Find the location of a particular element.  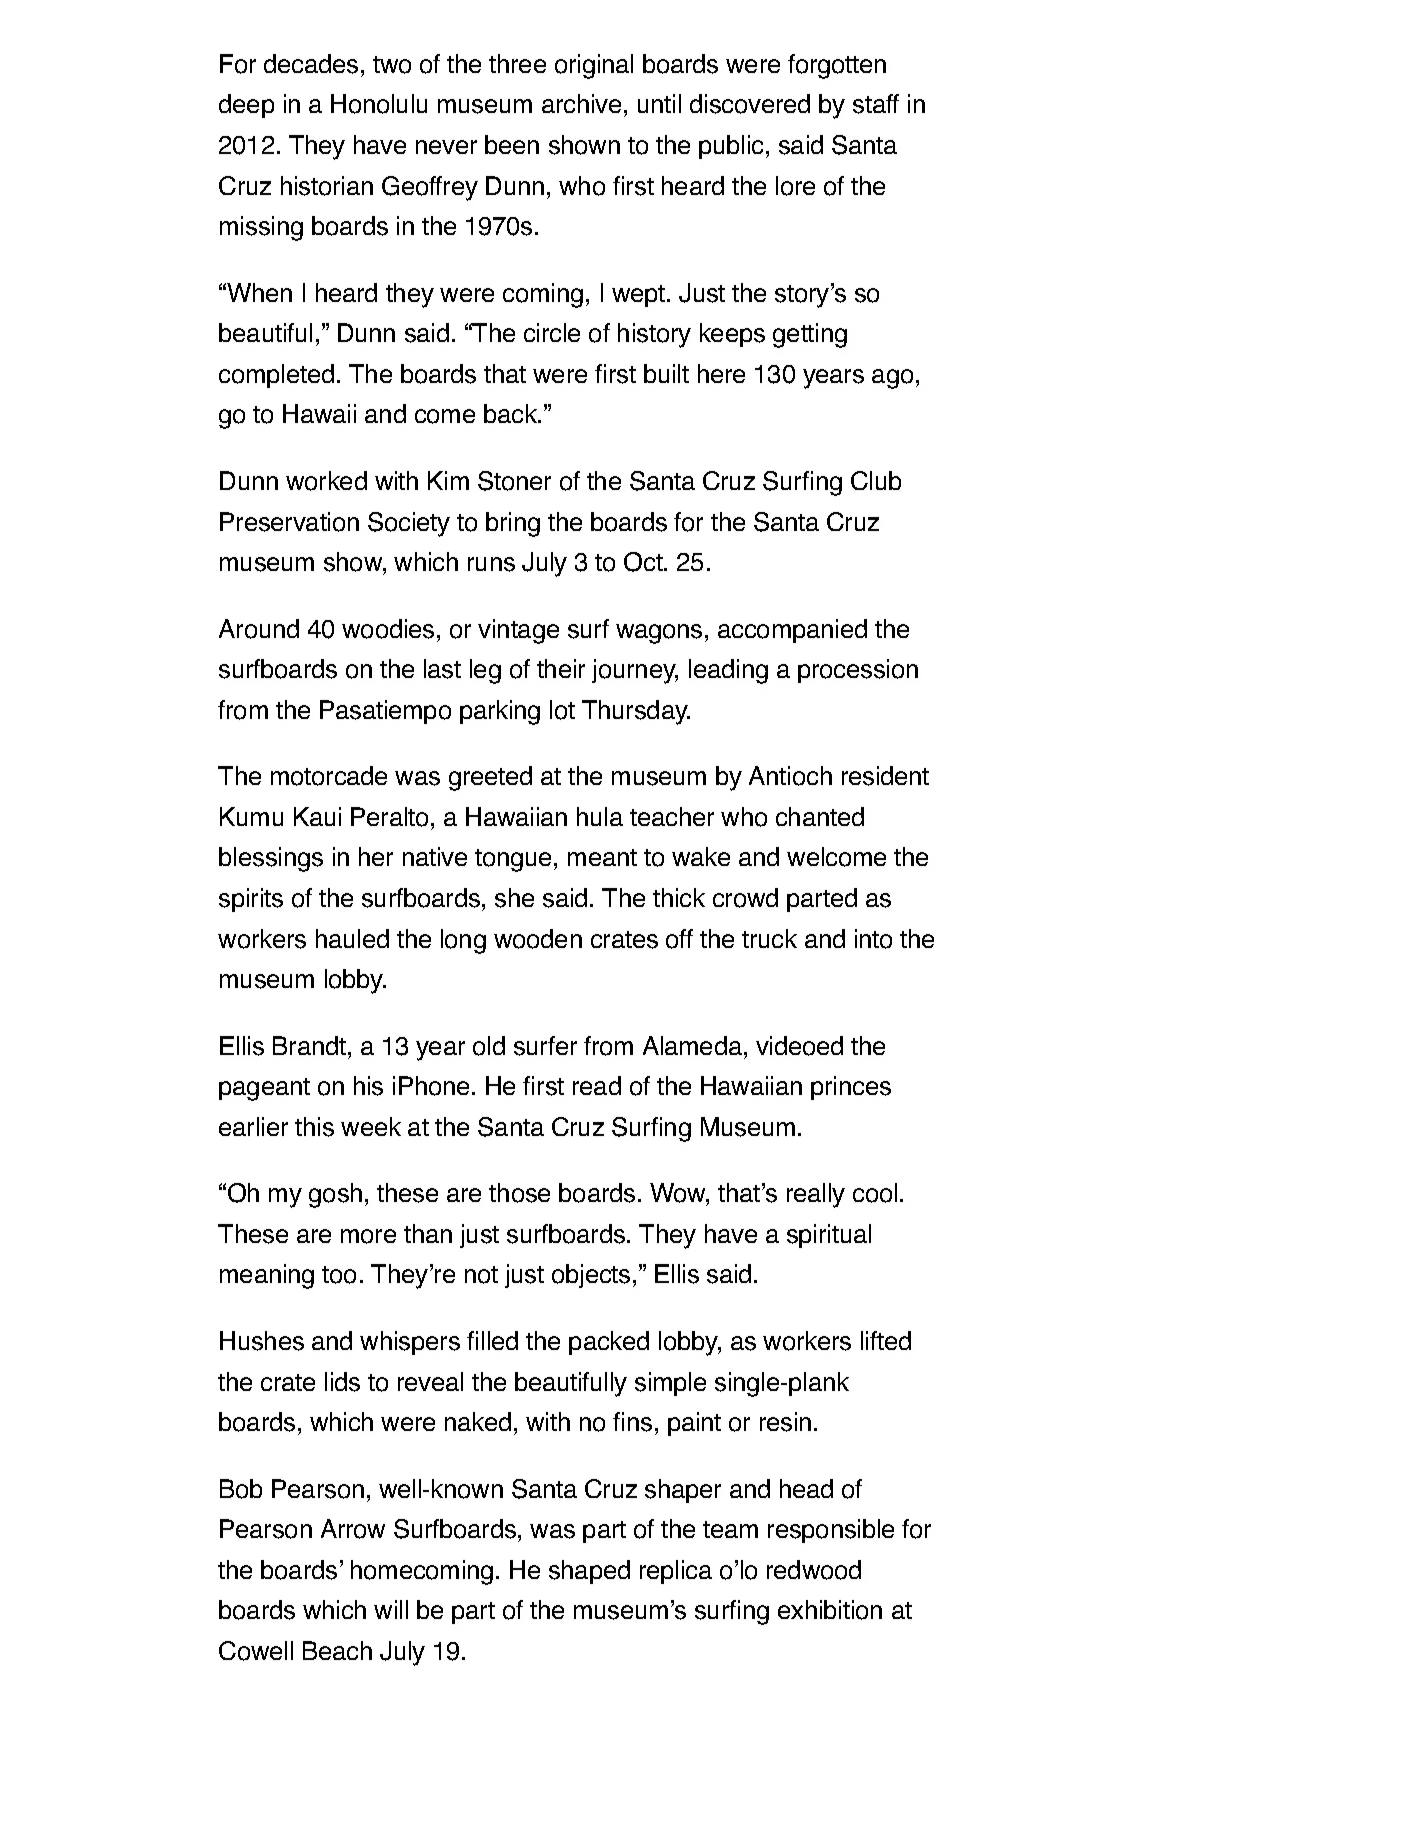

archive is located at coordinates (581, 103).
